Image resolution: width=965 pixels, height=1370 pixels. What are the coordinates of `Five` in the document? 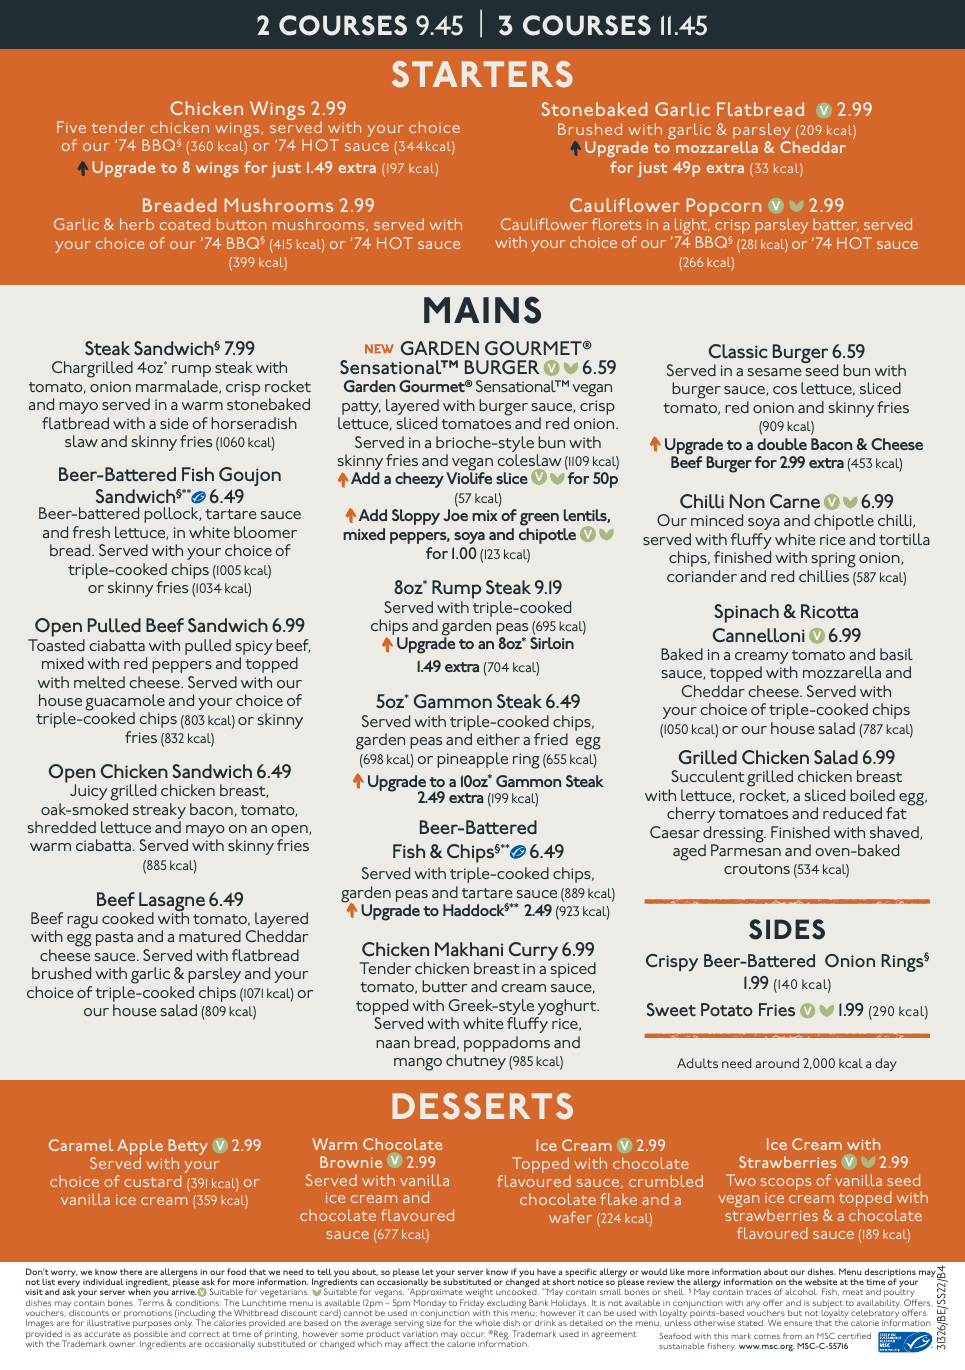 It's located at (71, 127).
